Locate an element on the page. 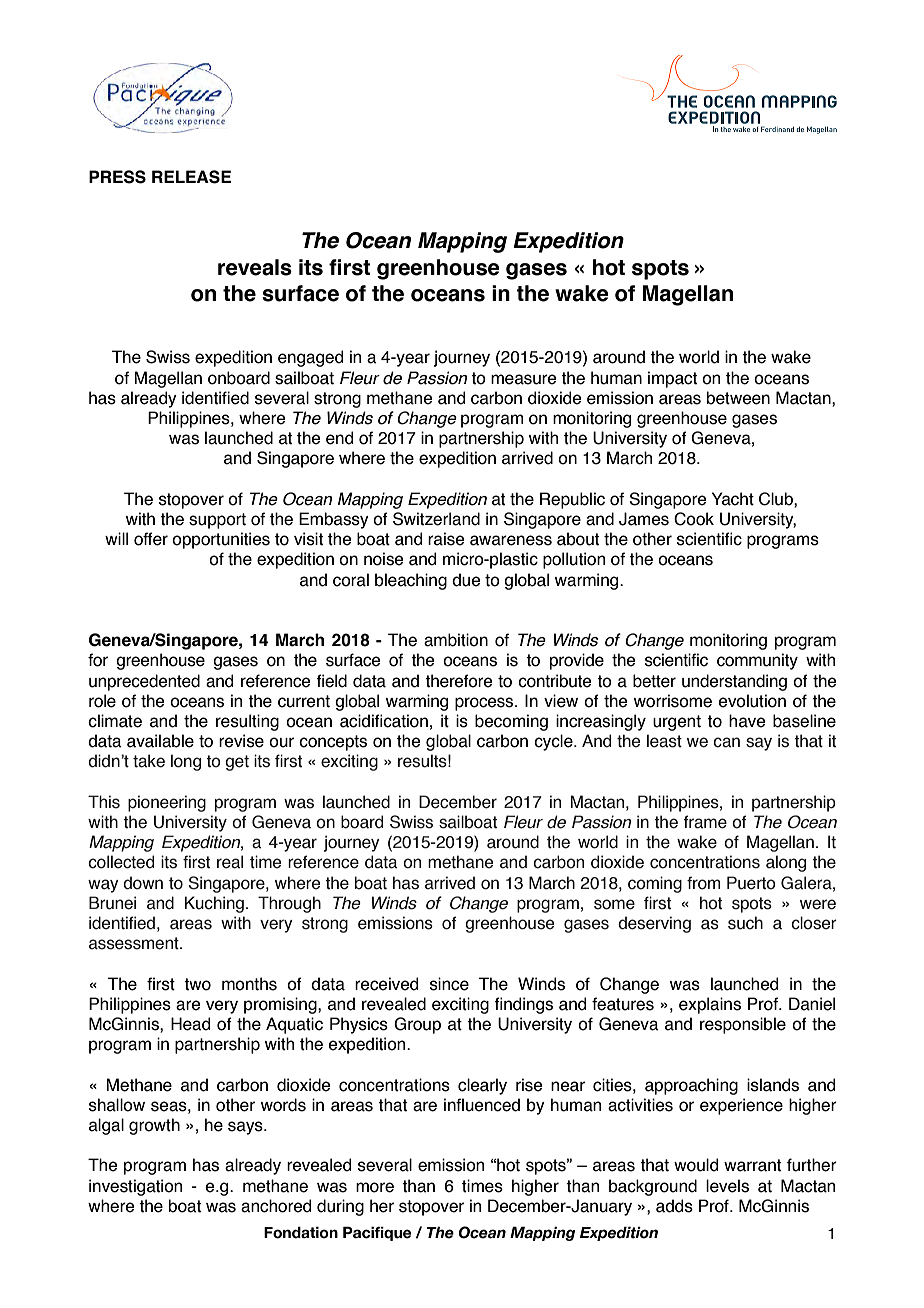 Image resolution: width=924 pixels, height=1308 pixels. more is located at coordinates (375, 1187).
